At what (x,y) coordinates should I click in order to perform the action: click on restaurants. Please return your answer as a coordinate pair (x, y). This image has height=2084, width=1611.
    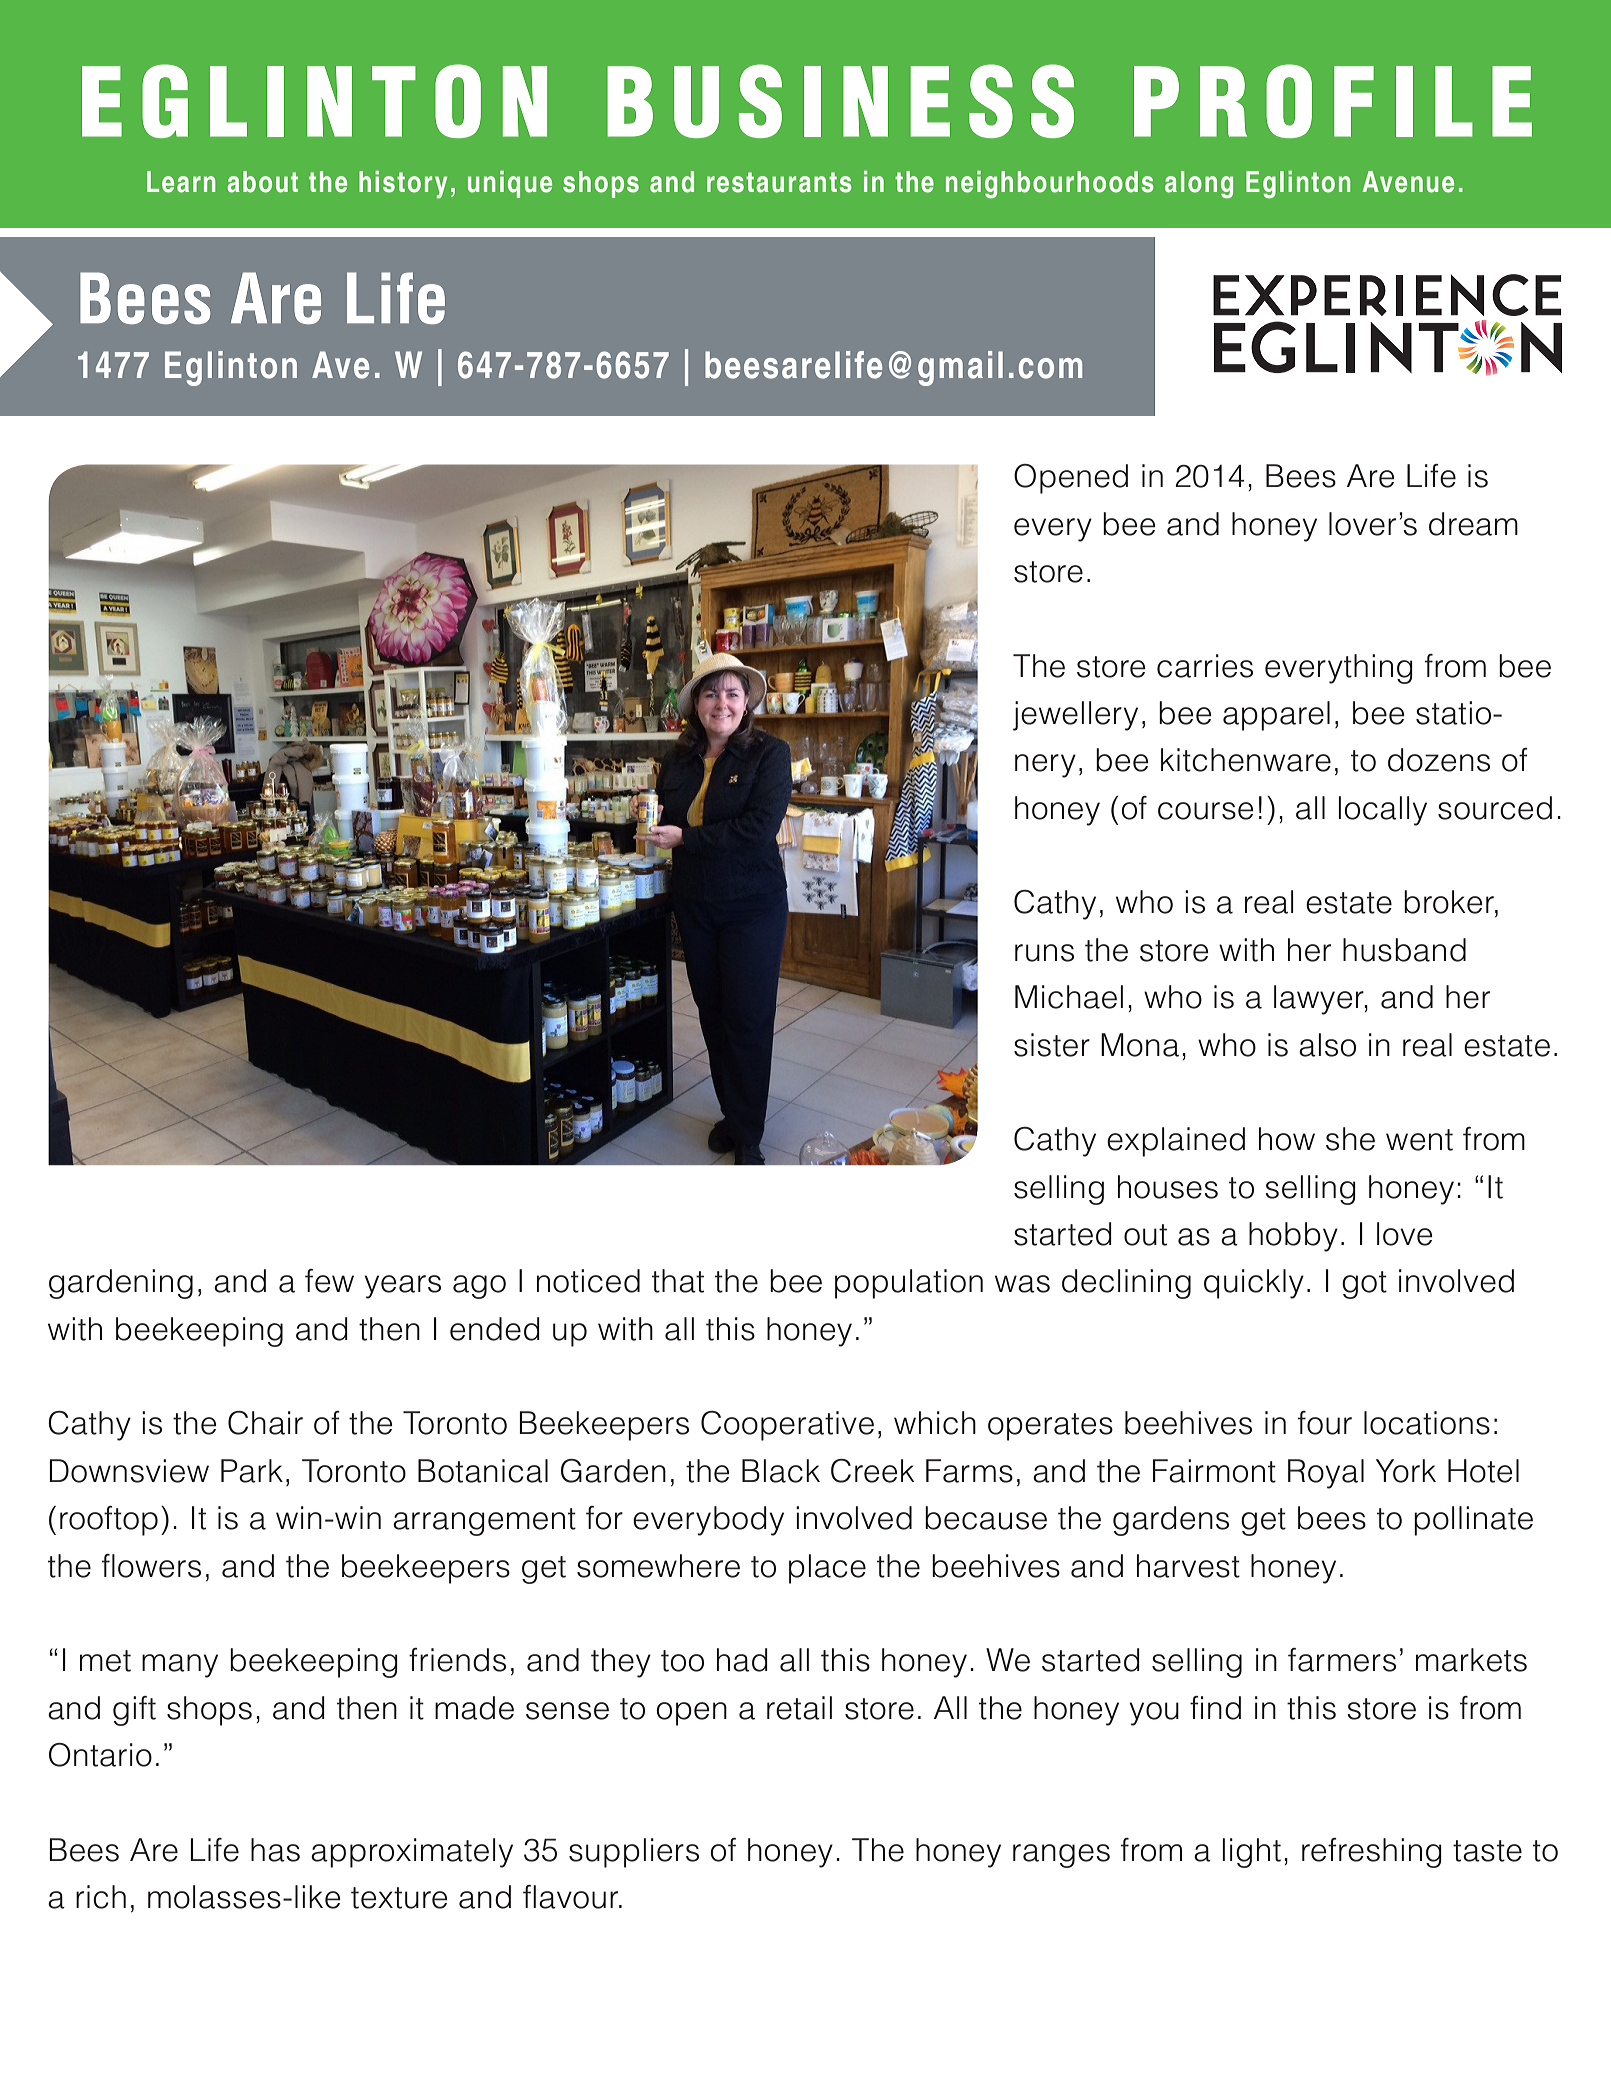
    Looking at the image, I should click on (779, 182).
